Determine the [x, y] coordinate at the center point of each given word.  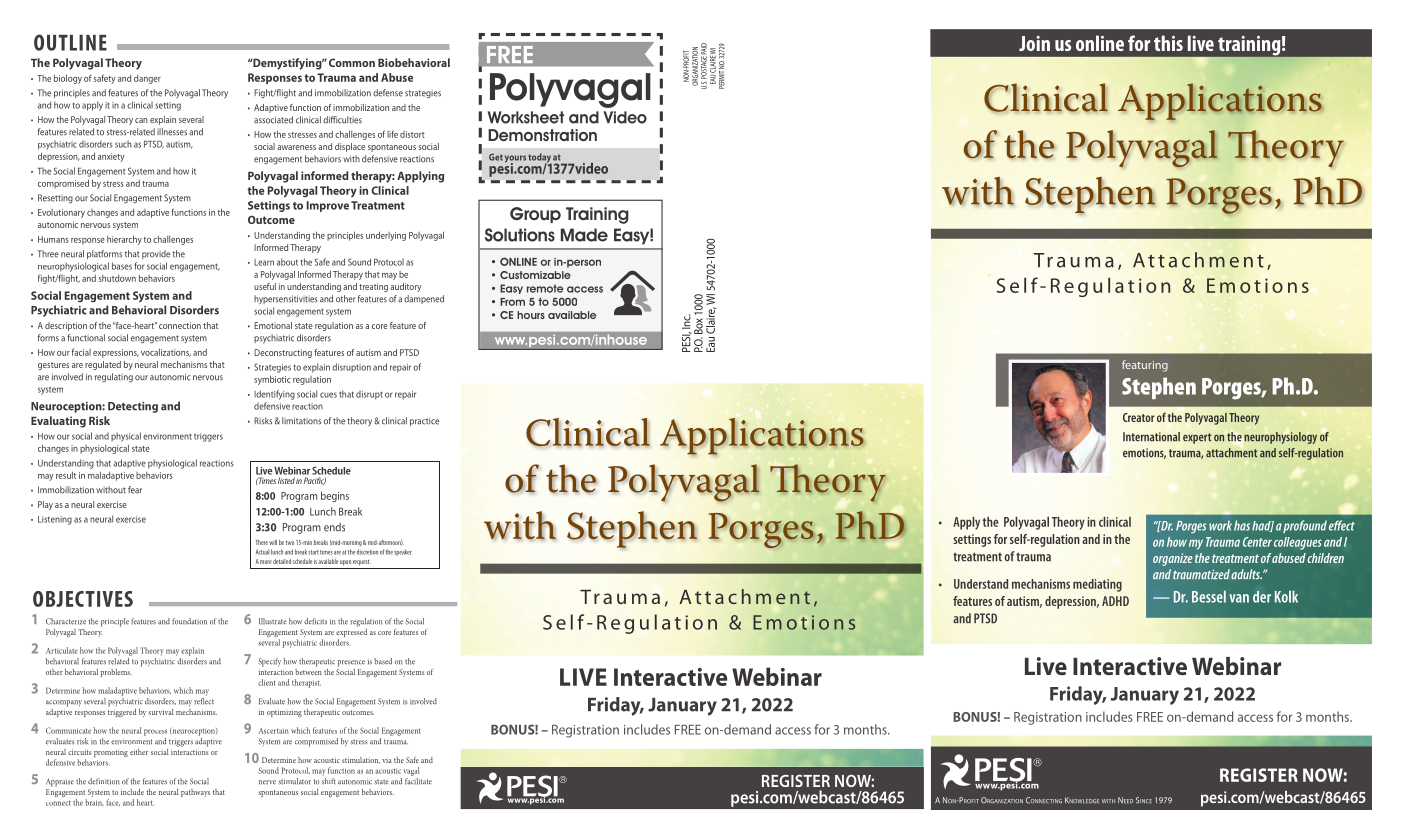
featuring [1145, 366]
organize [1173, 559]
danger [147, 79]
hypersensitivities [286, 299]
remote [545, 288]
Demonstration [542, 135]
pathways [195, 793]
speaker [403, 552]
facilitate [418, 780]
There [262, 542]
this [1168, 43]
